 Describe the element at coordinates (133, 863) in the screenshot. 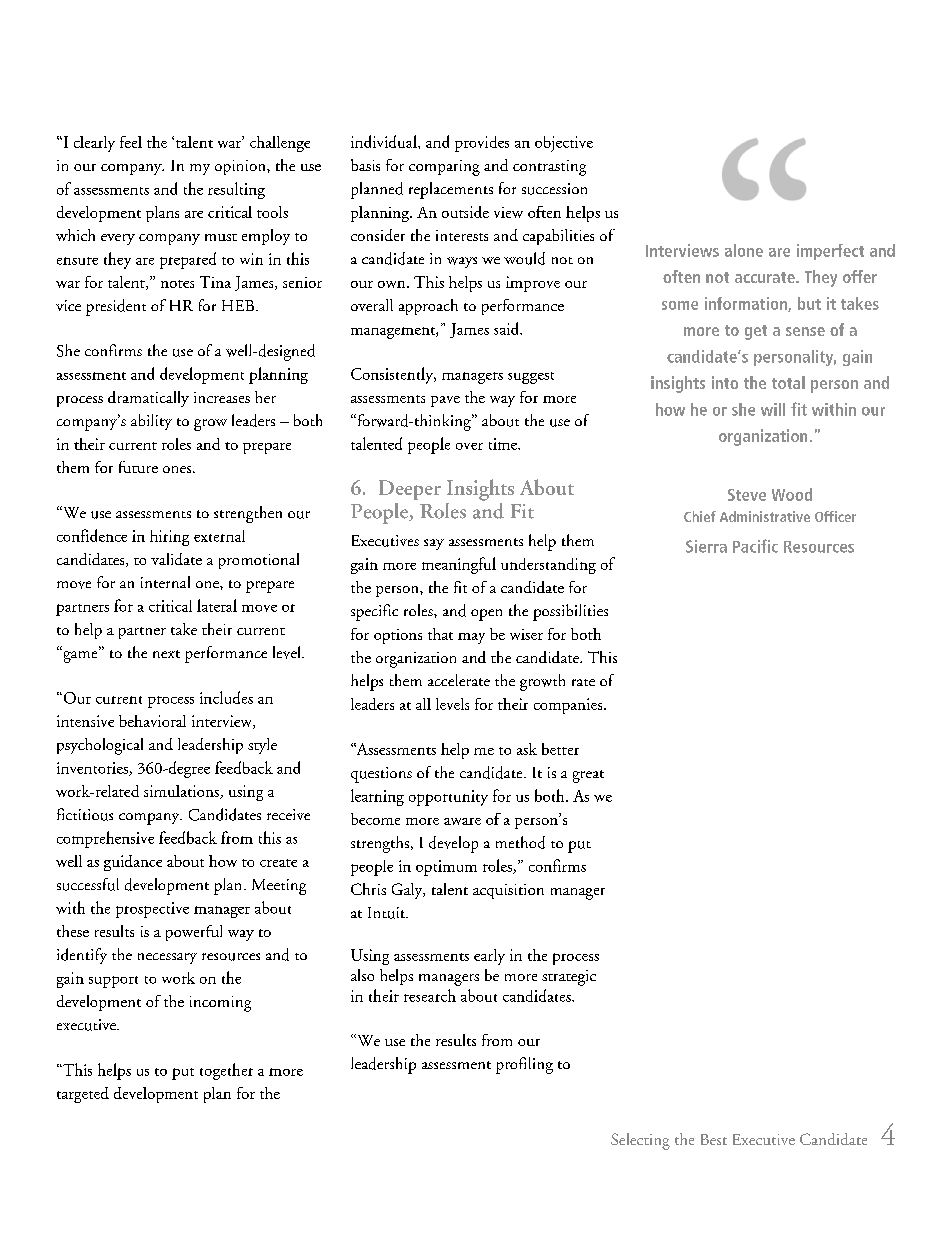

I see `guidance` at that location.
